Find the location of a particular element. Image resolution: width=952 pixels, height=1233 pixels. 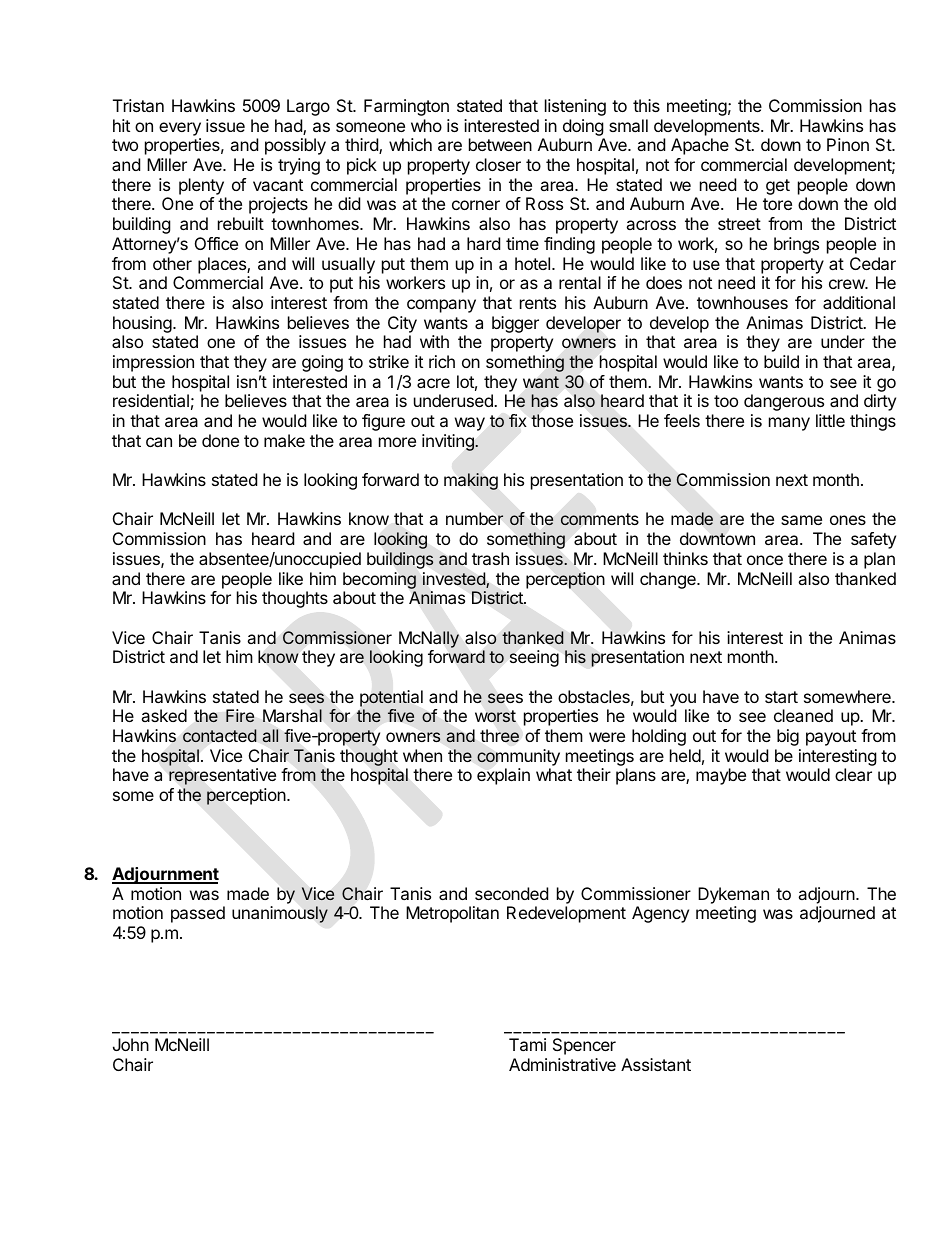

passed is located at coordinates (198, 914).
